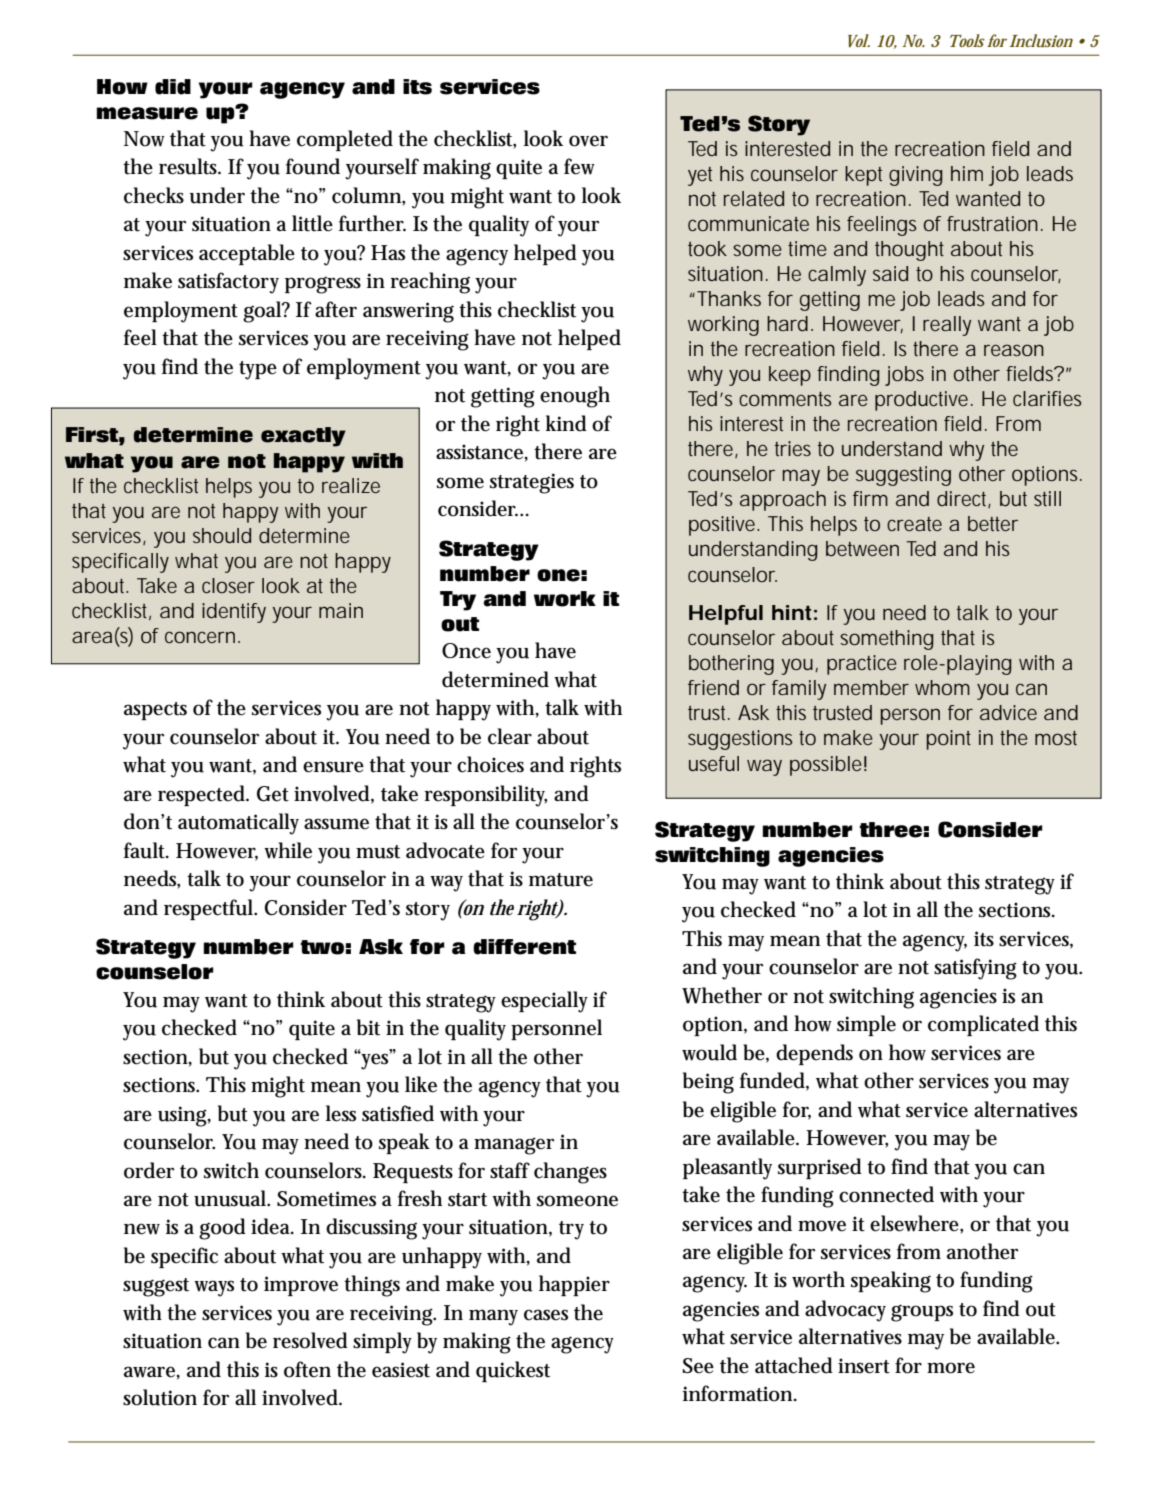 The image size is (1161, 1503). I want to click on ensure, so click(333, 767).
